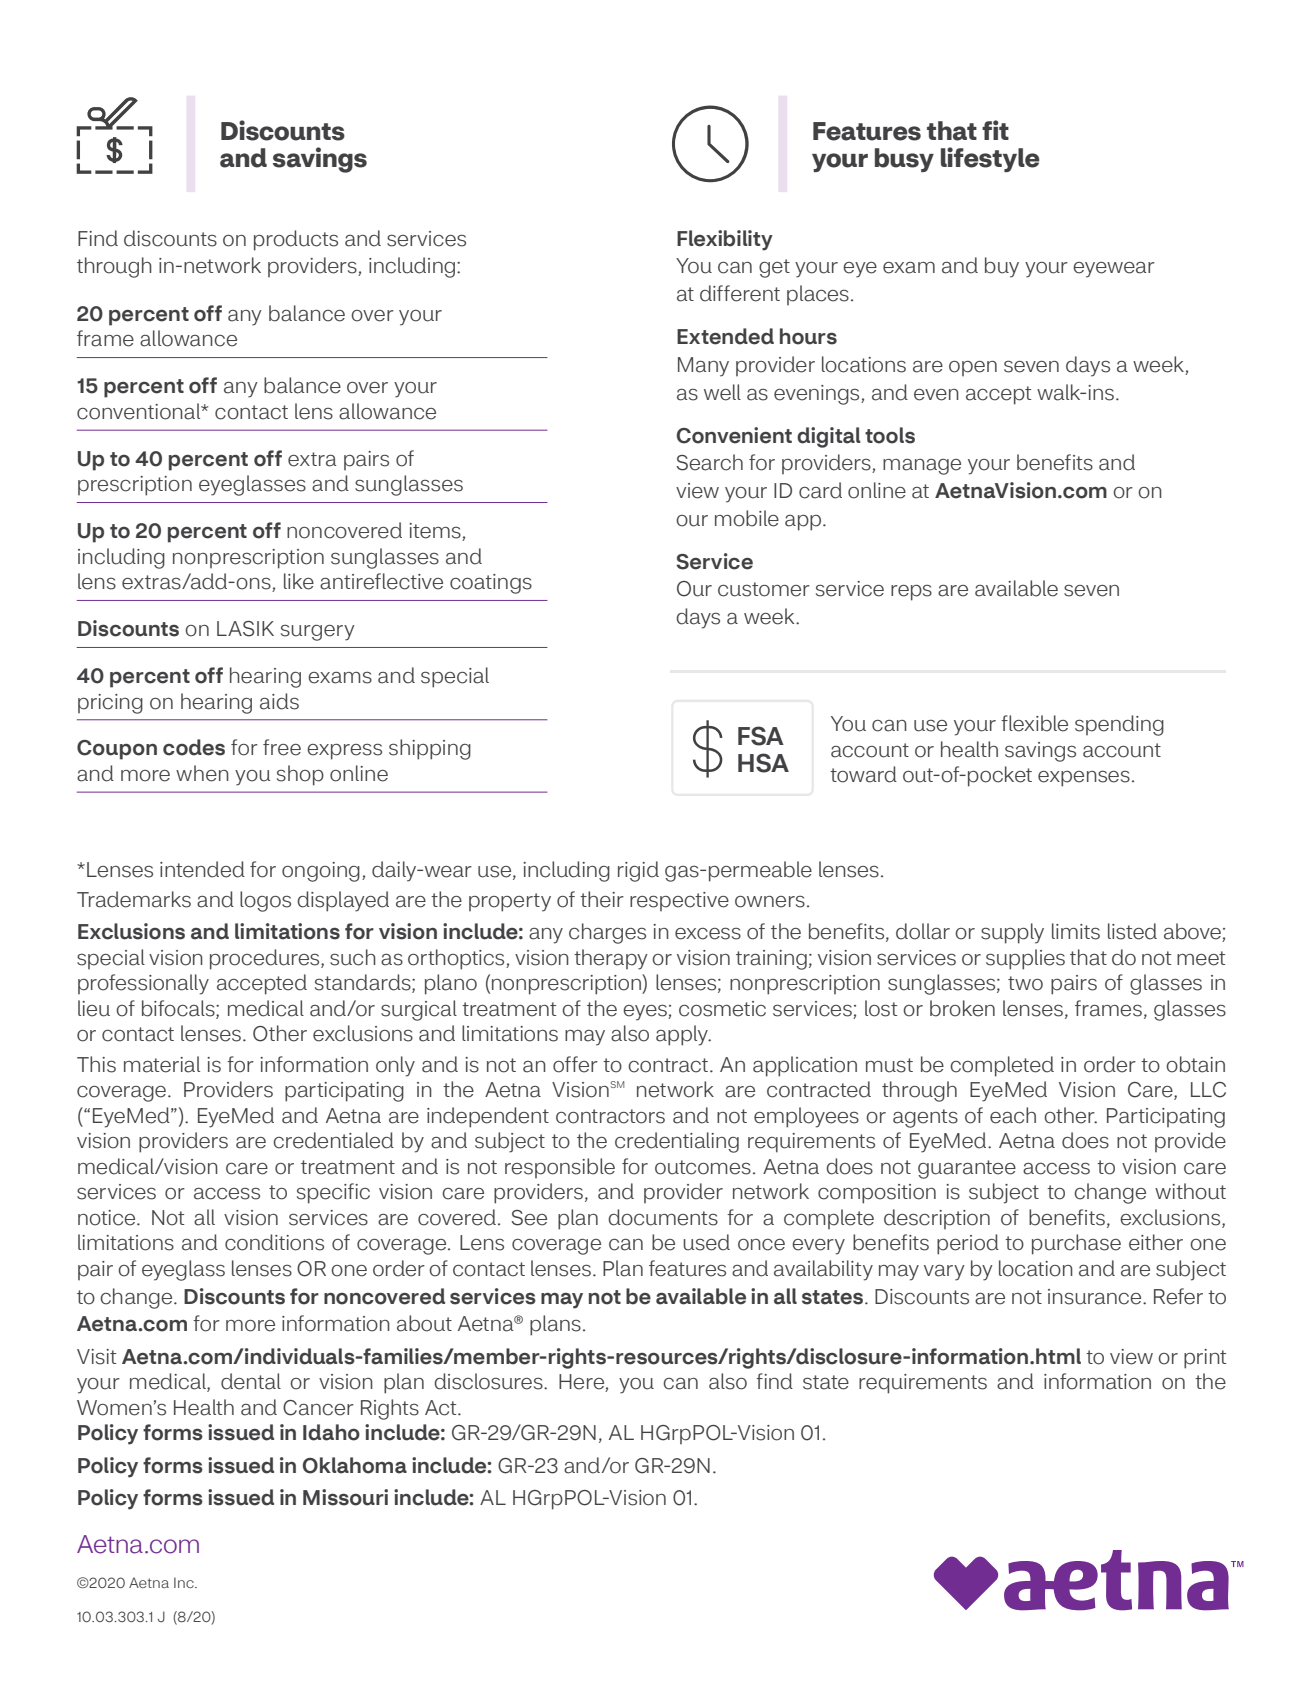 The image size is (1304, 1687). Describe the element at coordinates (331, 1432) in the screenshot. I see `Idaho` at that location.
